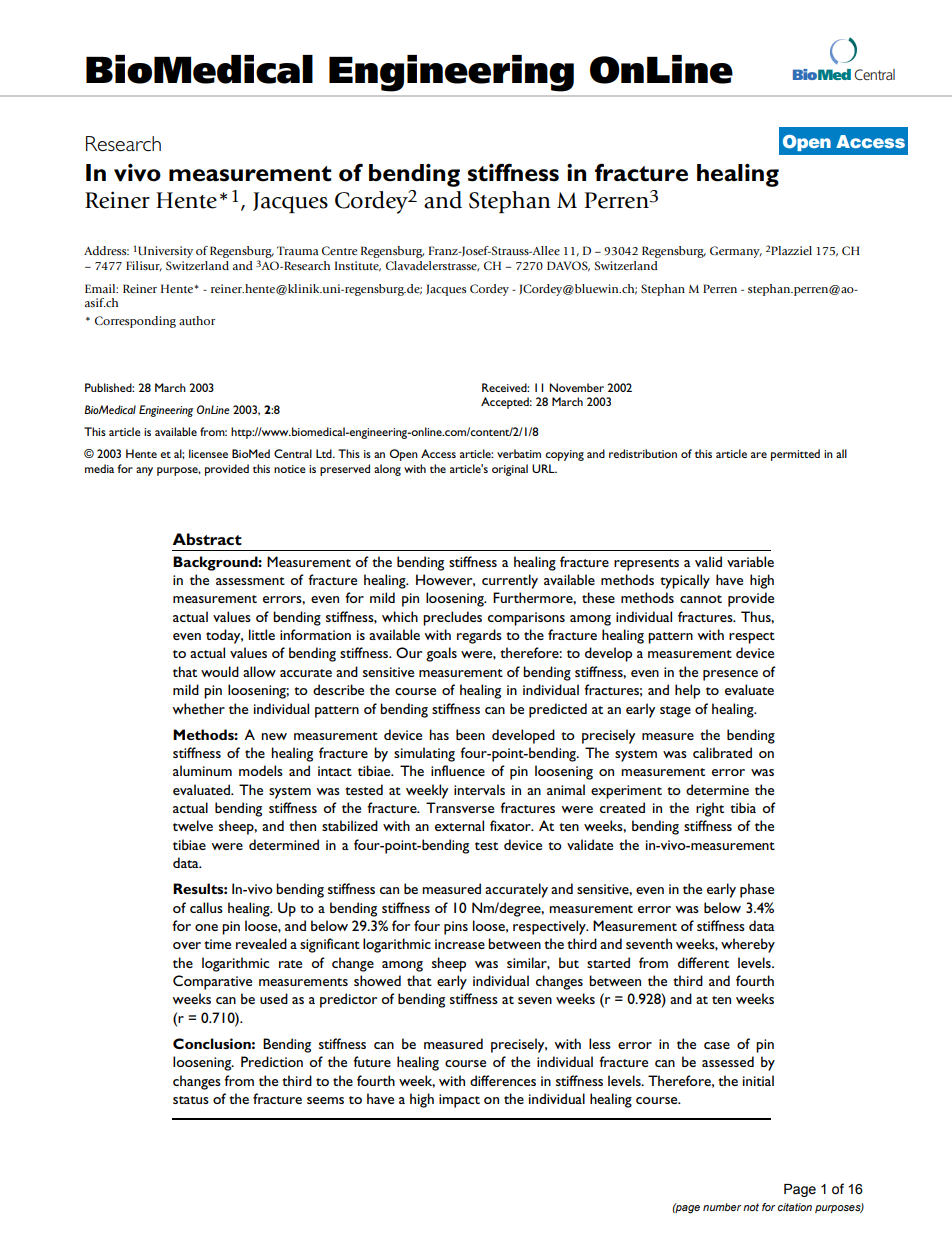 This screenshot has width=952, height=1237. Describe the element at coordinates (675, 712) in the screenshot. I see `stage` at that location.
